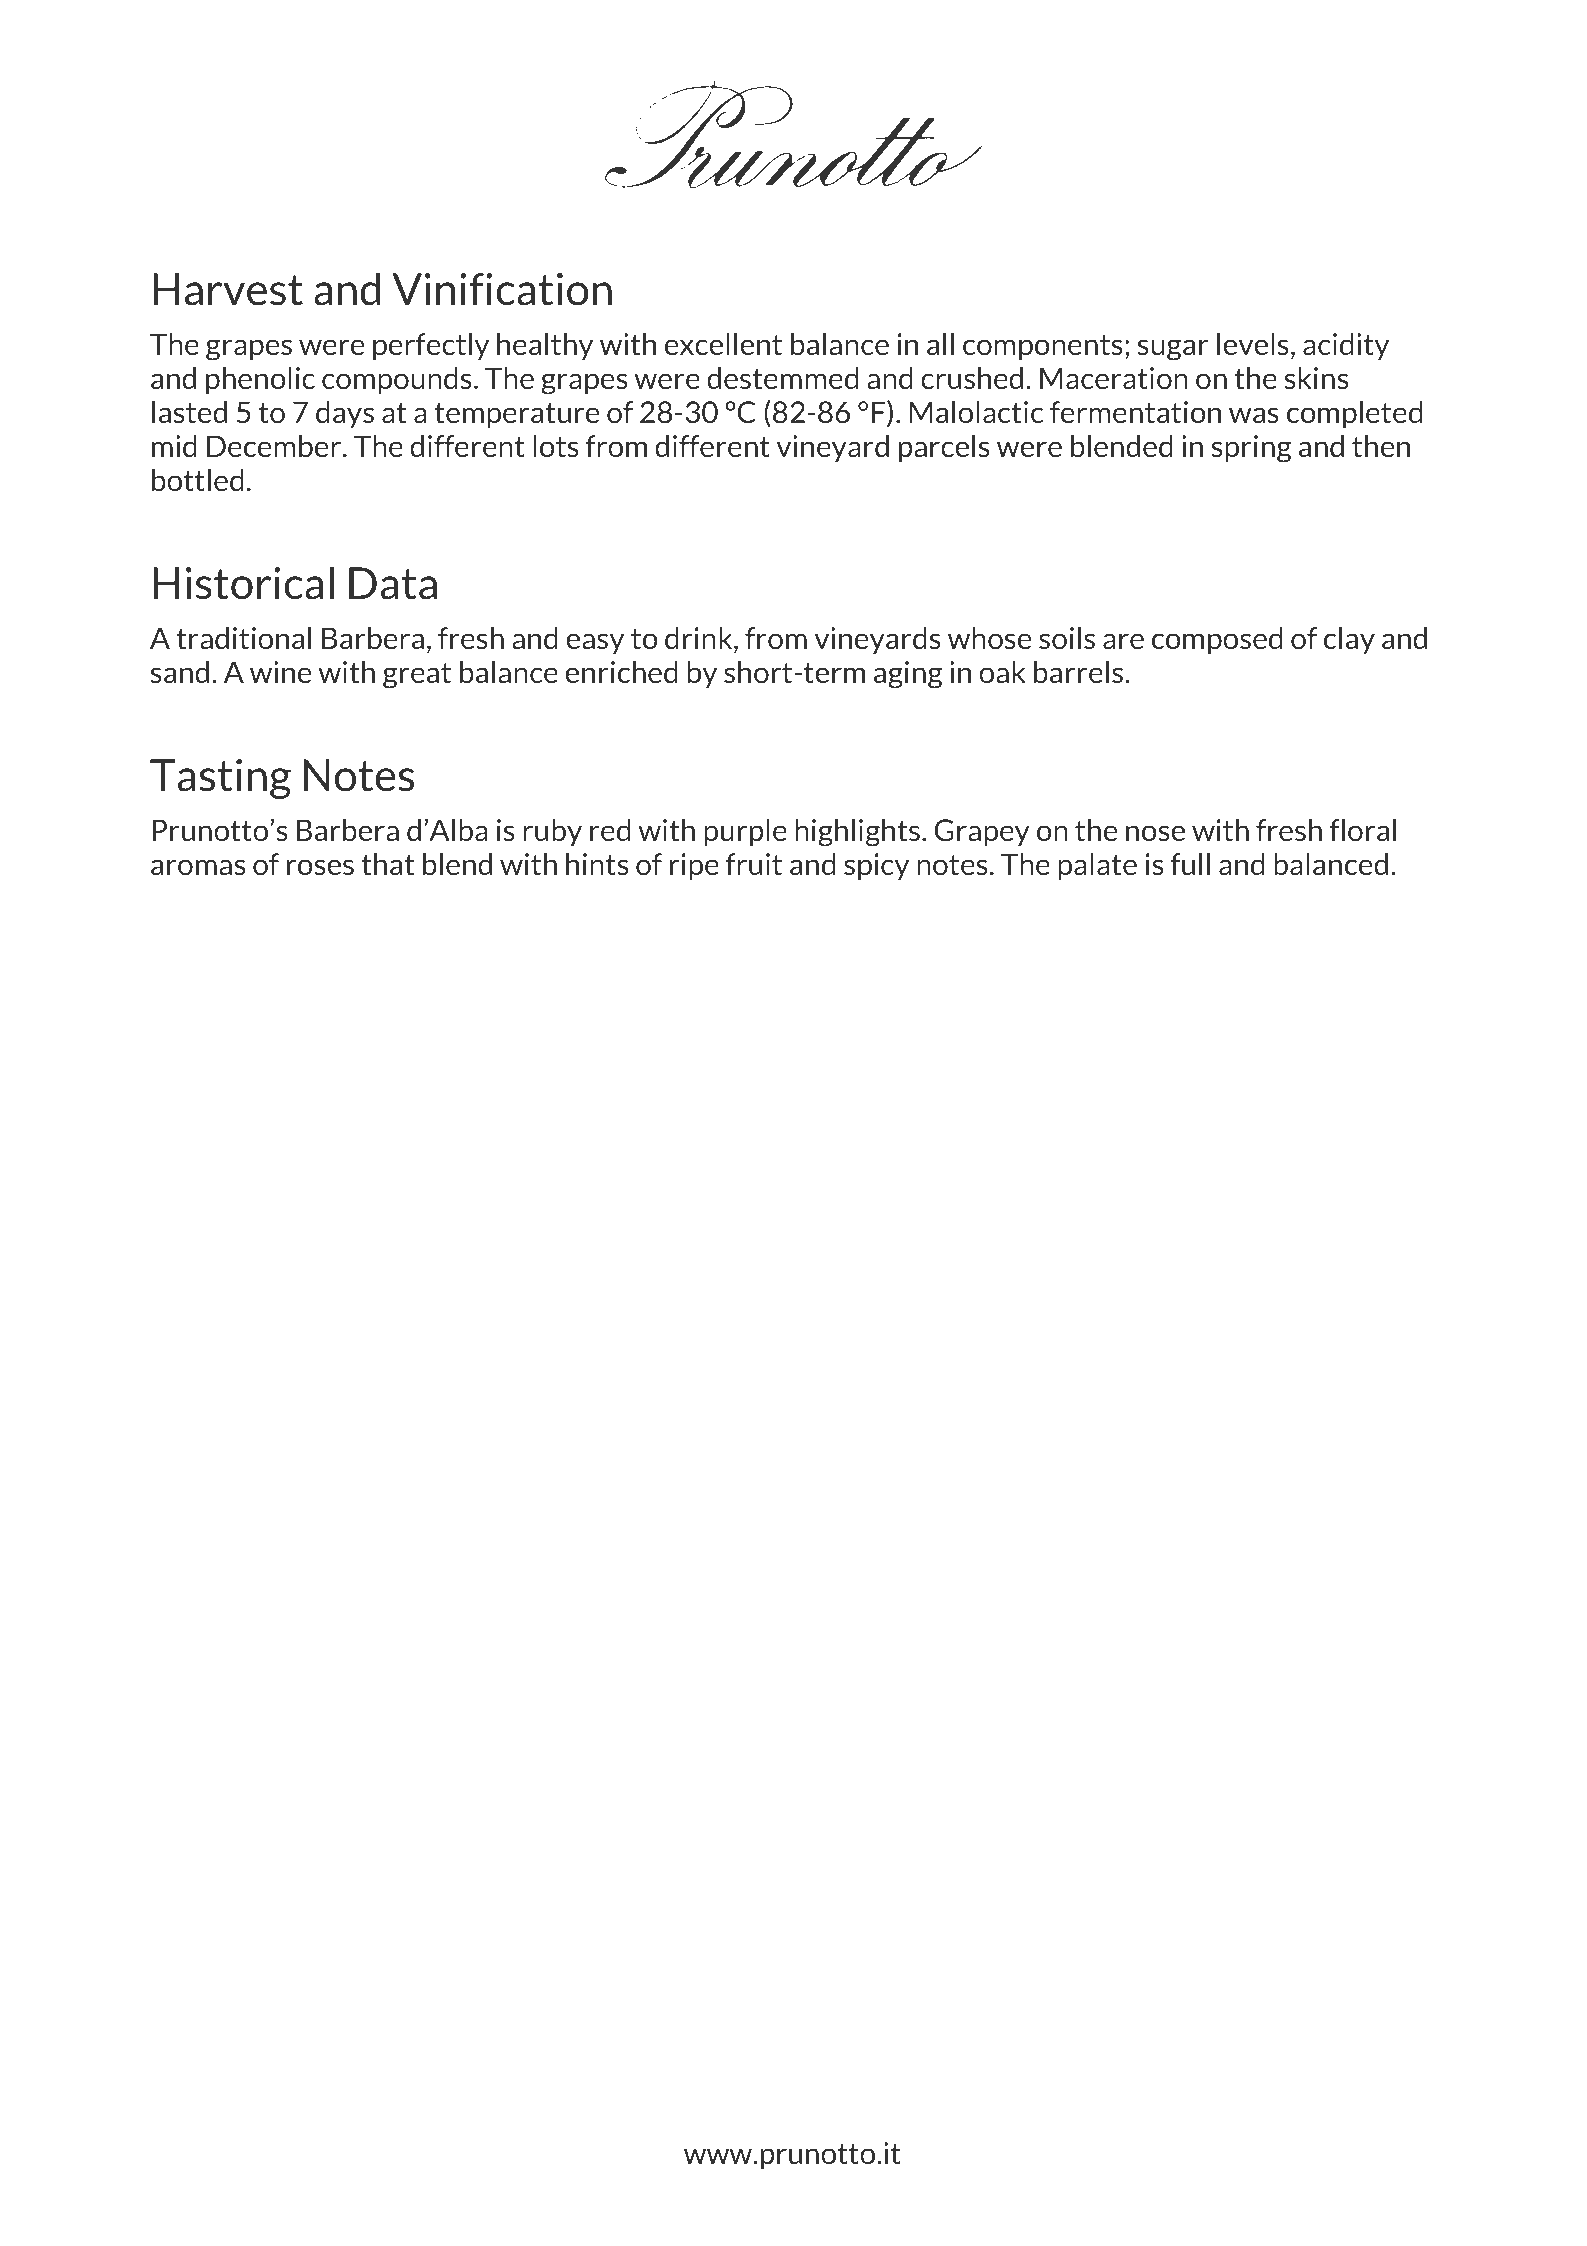  What do you see at coordinates (908, 675) in the document?
I see `aging` at bounding box center [908, 675].
